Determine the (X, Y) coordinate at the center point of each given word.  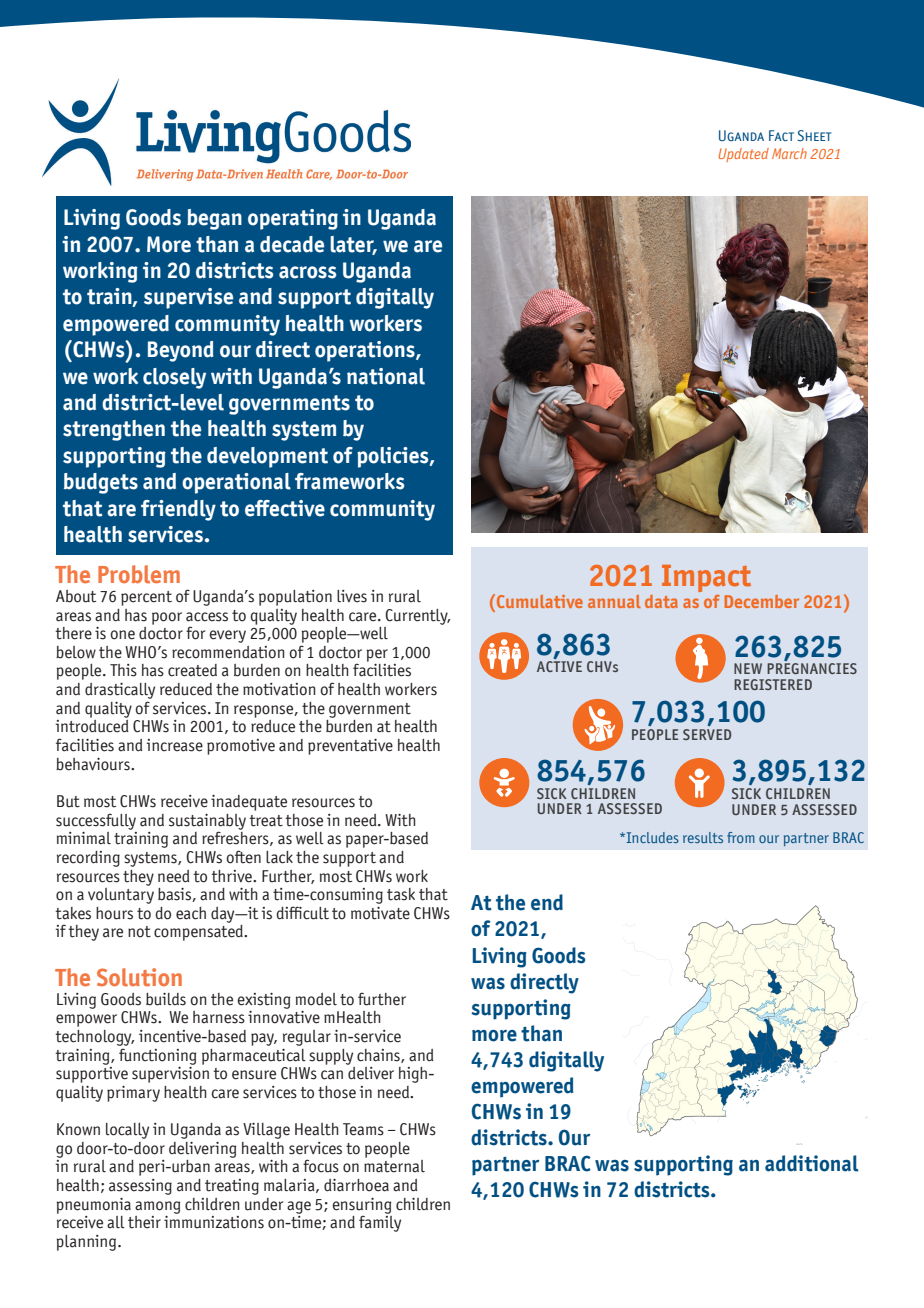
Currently (418, 617)
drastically (120, 691)
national (386, 376)
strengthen (114, 430)
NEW (748, 668)
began (214, 219)
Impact (706, 578)
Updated (744, 155)
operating (293, 219)
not (139, 932)
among (158, 1207)
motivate (380, 913)
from (741, 837)
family (380, 1222)
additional (811, 1163)
